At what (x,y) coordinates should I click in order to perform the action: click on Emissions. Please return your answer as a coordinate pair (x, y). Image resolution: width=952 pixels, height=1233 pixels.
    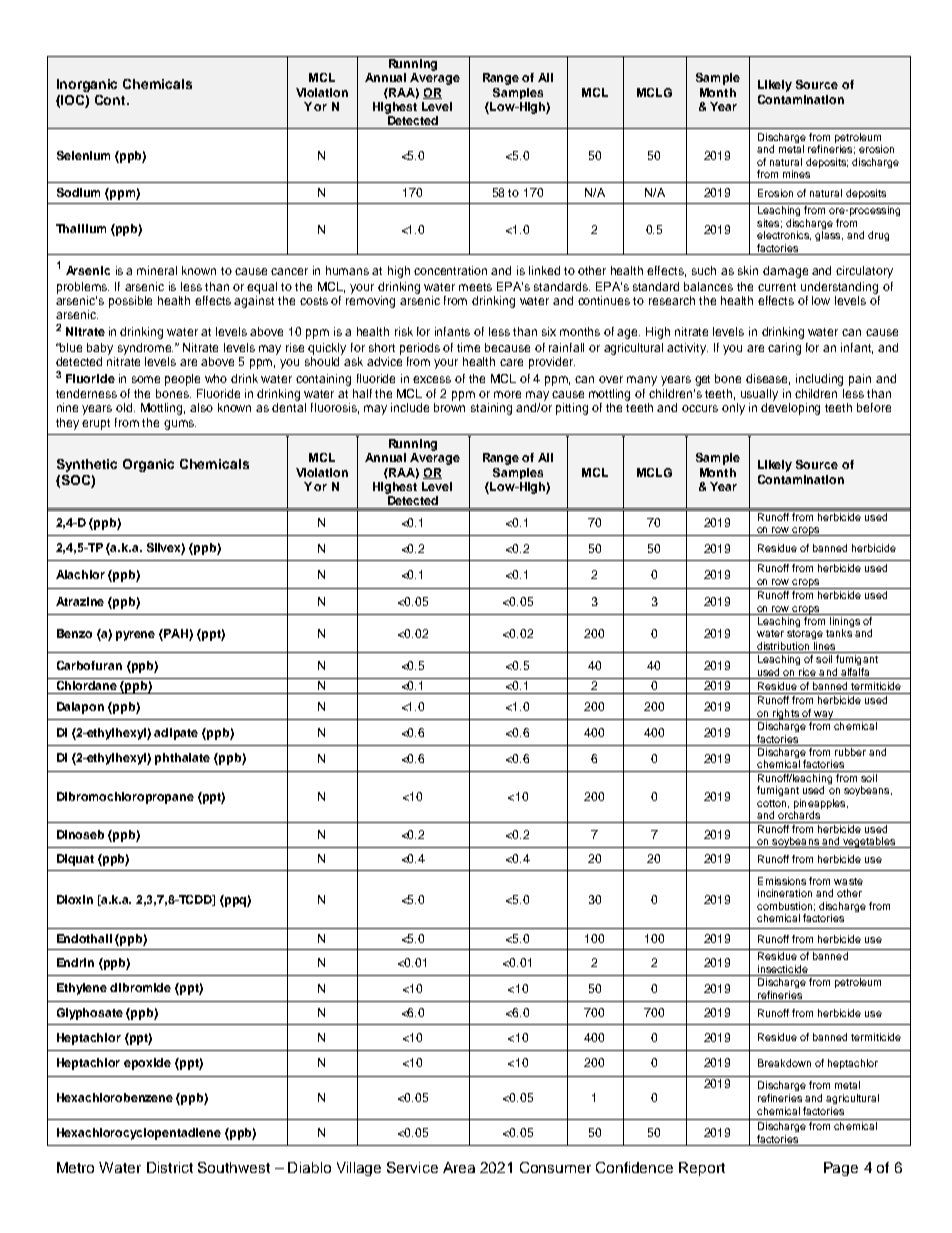
    Looking at the image, I should click on (782, 881).
